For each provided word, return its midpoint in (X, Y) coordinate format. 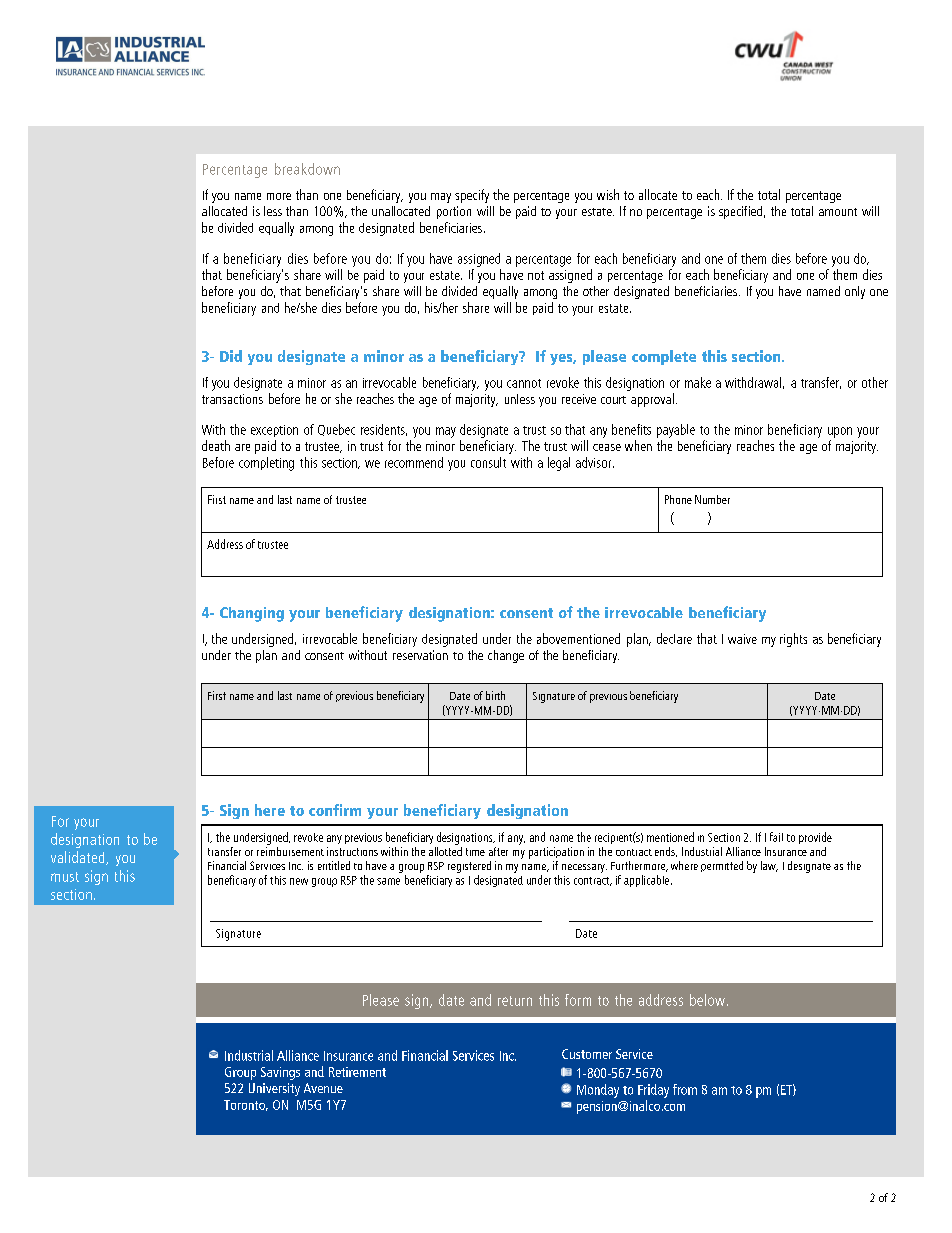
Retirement (357, 1072)
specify (472, 196)
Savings (280, 1073)
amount (838, 212)
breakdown (307, 169)
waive (742, 639)
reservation (420, 655)
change (506, 656)
